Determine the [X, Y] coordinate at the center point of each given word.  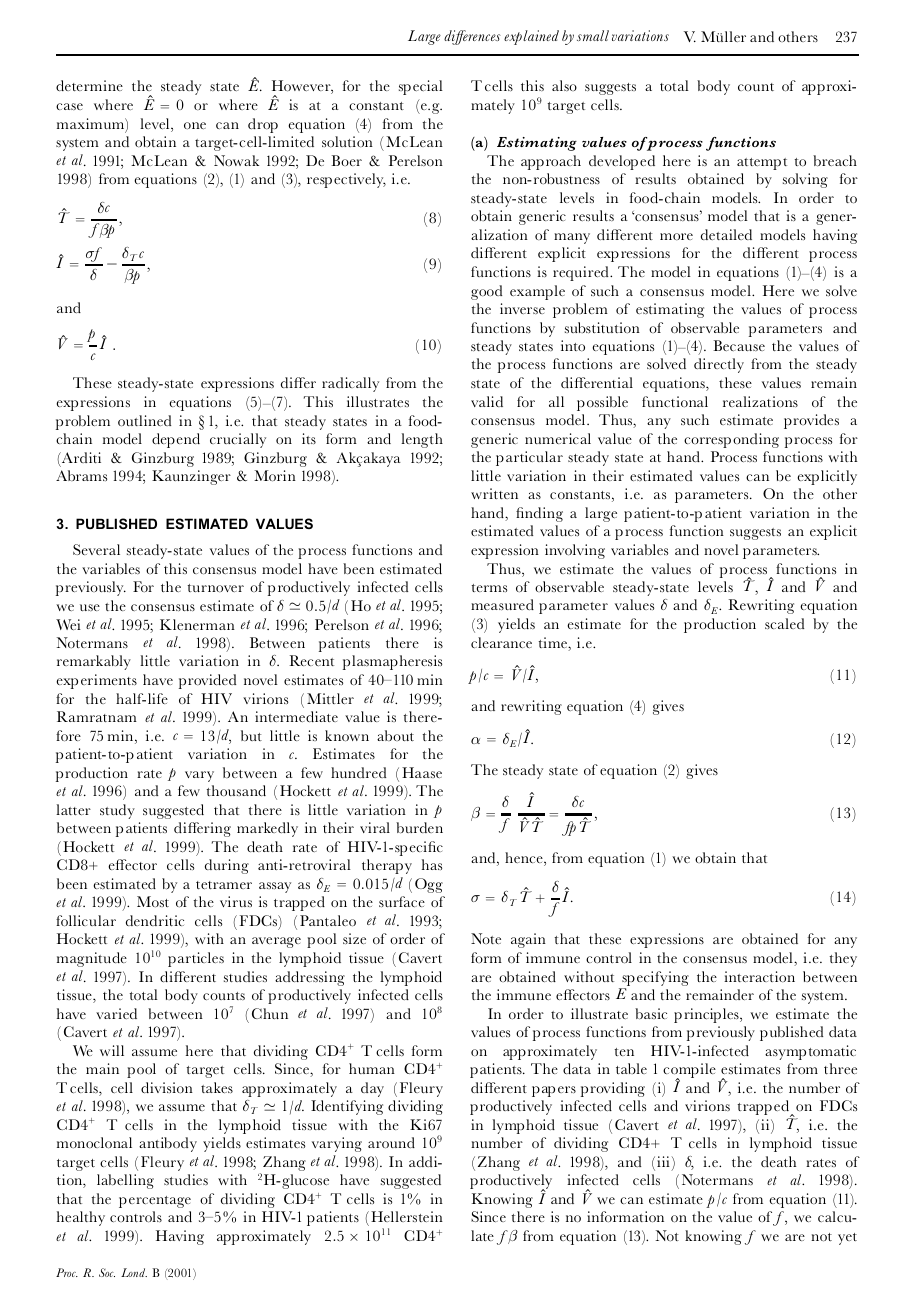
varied [116, 1013]
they [843, 959]
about [395, 735]
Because [739, 345]
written [494, 493]
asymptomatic [810, 1052]
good [486, 292]
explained [531, 37]
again [528, 940]
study [117, 811]
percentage [155, 1202]
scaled [784, 623]
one [195, 125]
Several [96, 549]
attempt [762, 164]
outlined [144, 421]
